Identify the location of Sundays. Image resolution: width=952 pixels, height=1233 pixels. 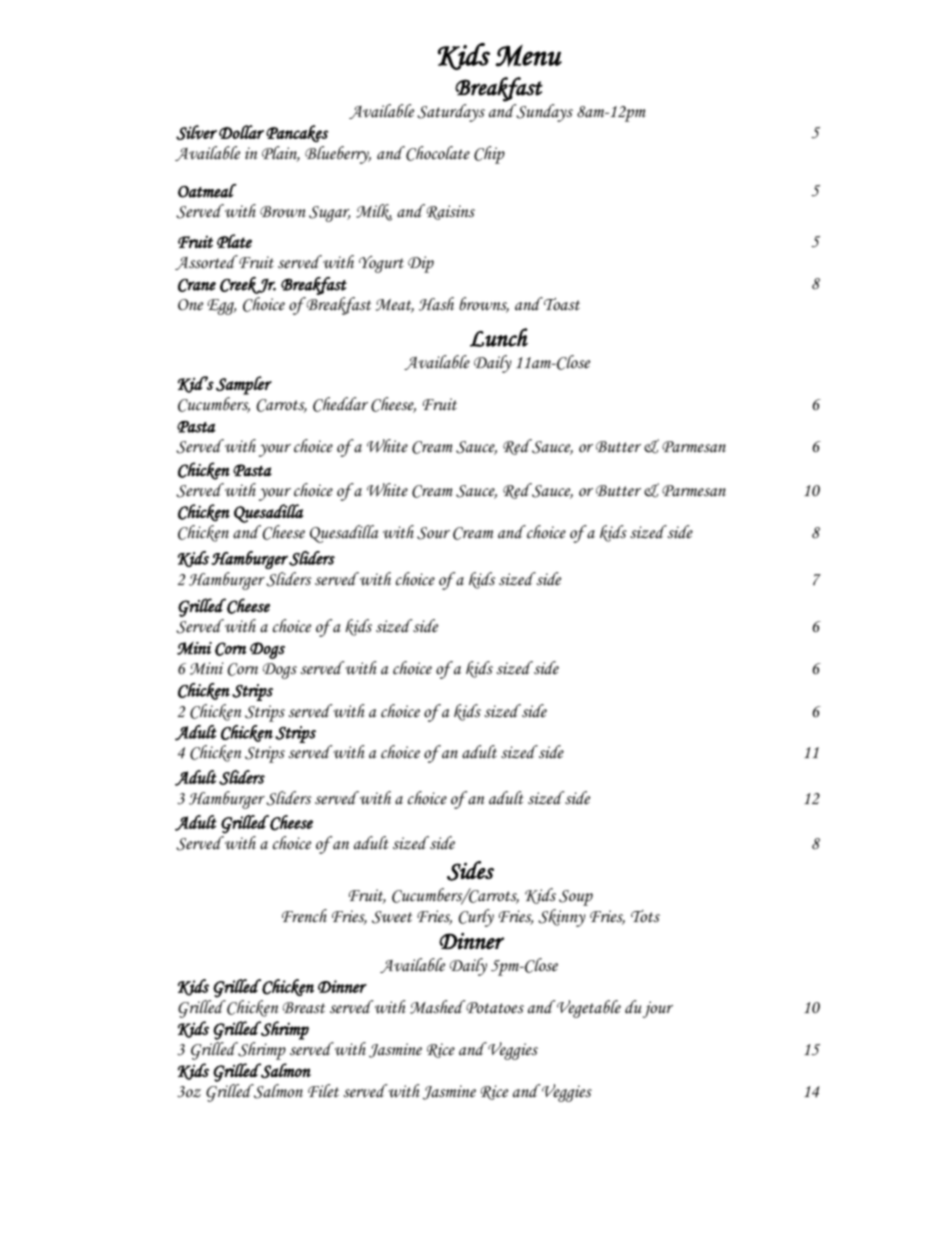
(543, 113).
